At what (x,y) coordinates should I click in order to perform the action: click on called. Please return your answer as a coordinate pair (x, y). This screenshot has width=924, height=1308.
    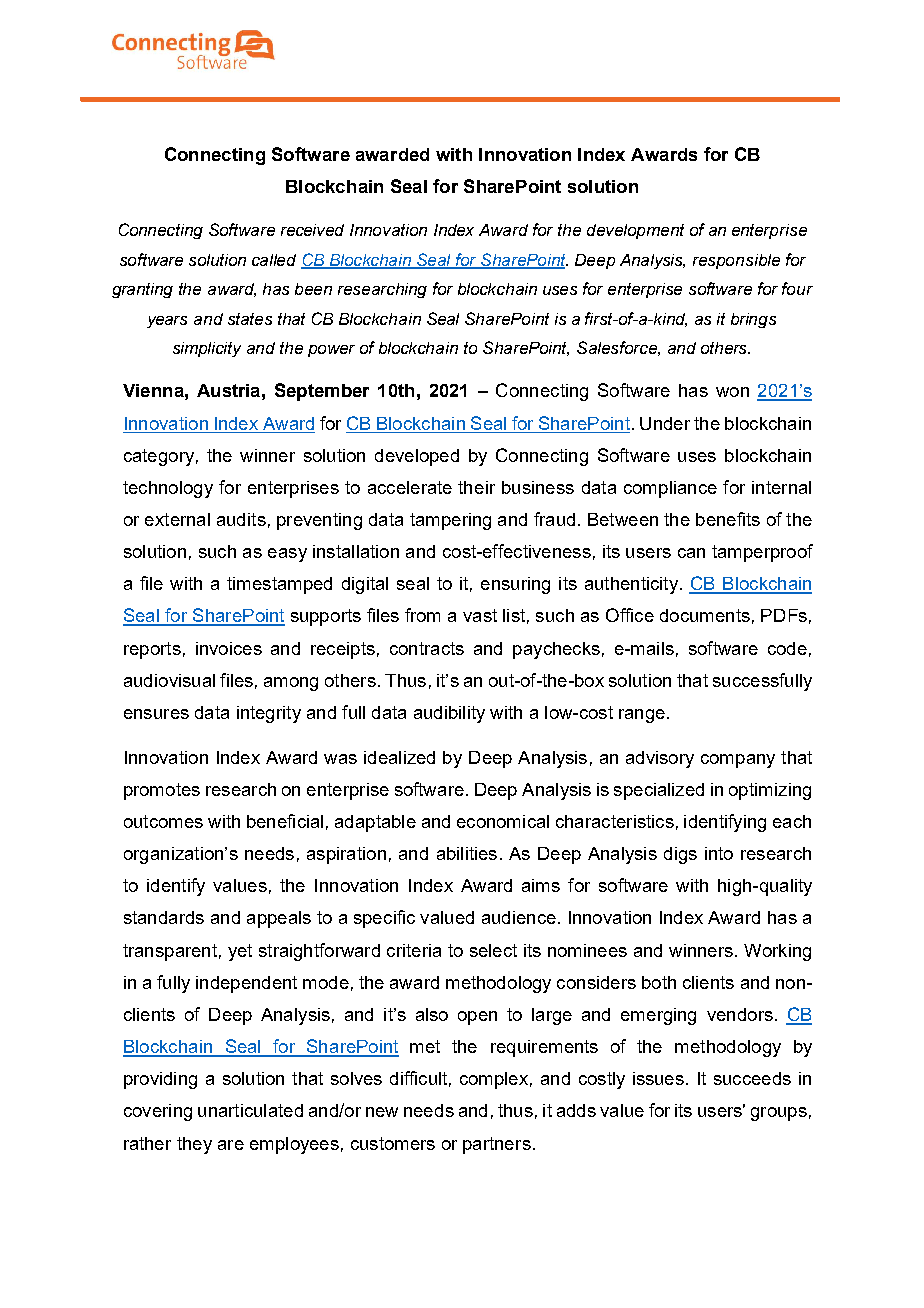
    Looking at the image, I should click on (274, 260).
